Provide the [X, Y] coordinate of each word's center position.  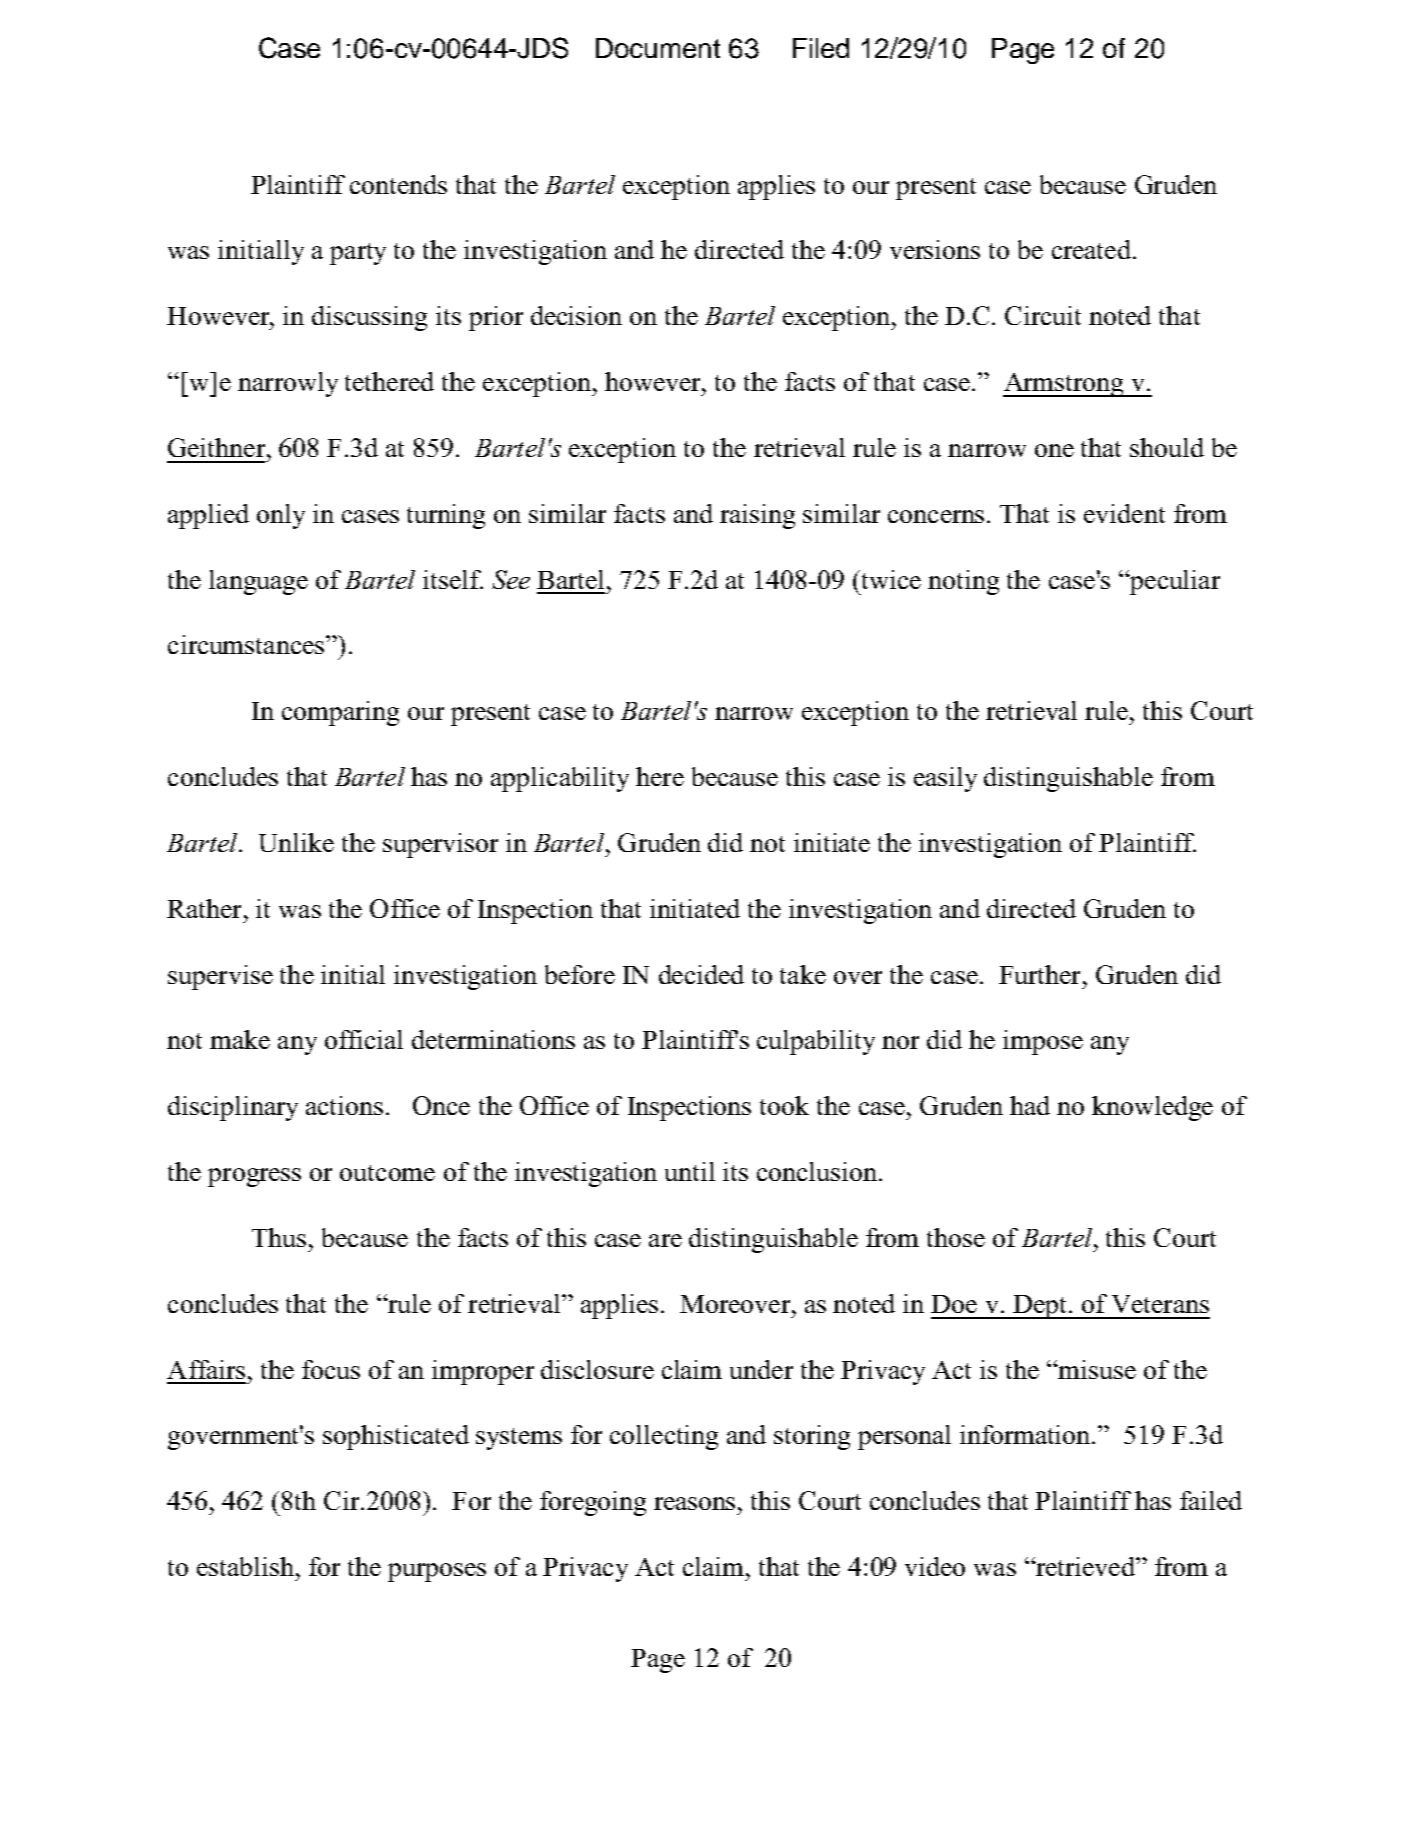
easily [945, 779]
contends [398, 184]
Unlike [296, 842]
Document [658, 48]
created [1091, 249]
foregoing [593, 1503]
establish [245, 1566]
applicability [560, 779]
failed [1211, 1500]
